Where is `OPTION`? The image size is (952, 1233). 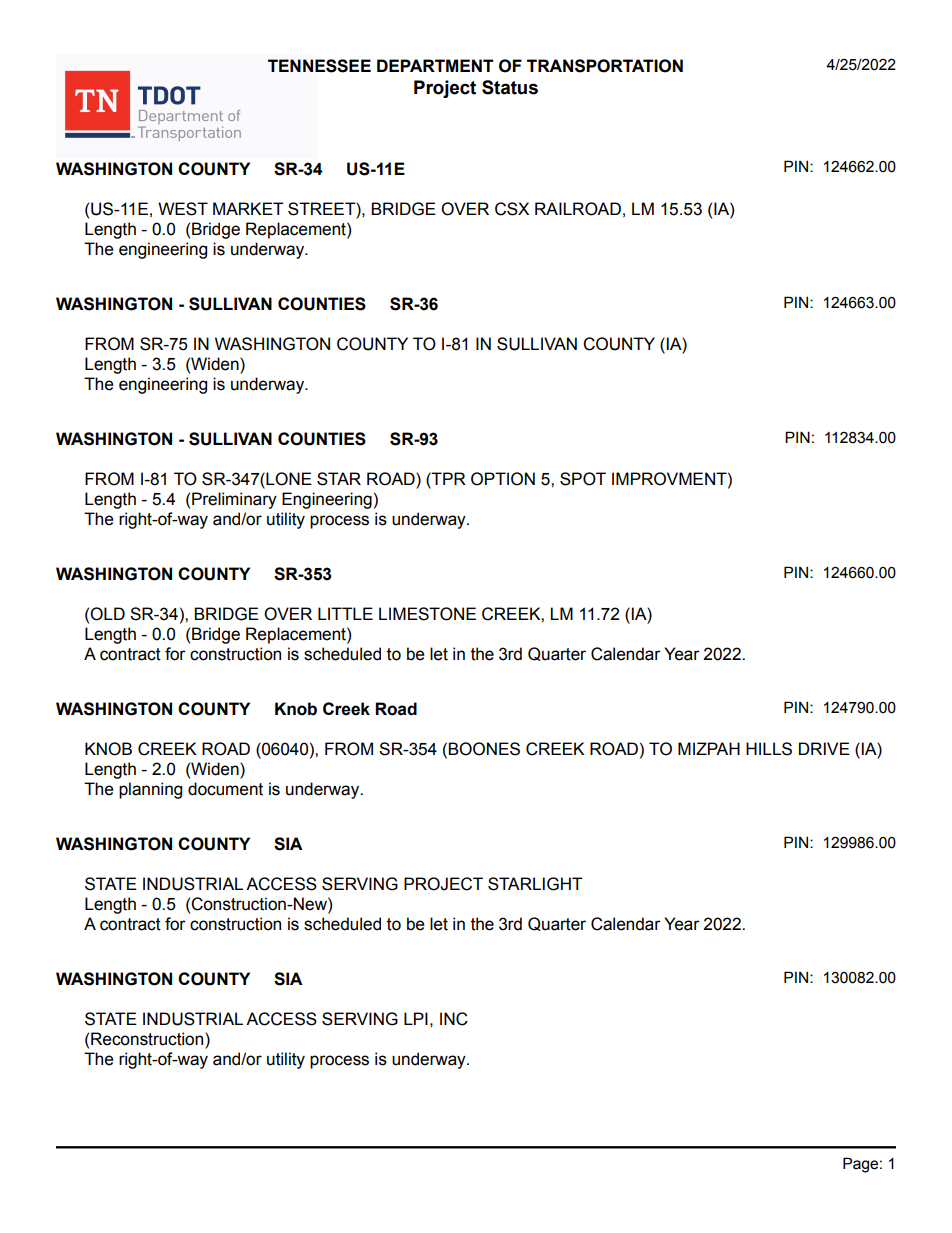
OPTION is located at coordinates (503, 479).
